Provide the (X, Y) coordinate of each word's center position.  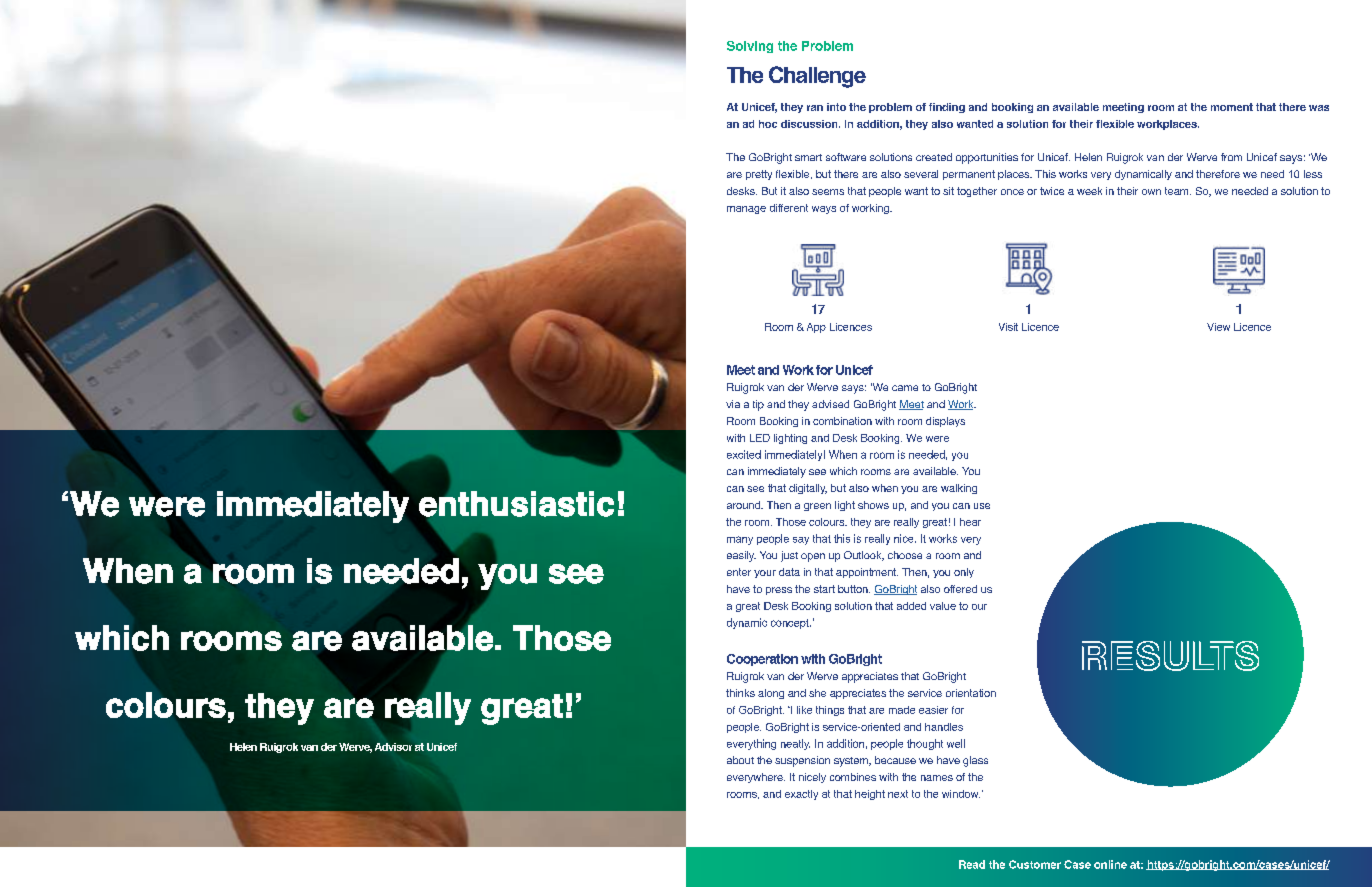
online (1110, 864)
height (870, 795)
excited (744, 454)
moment (1232, 107)
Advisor (393, 747)
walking (959, 489)
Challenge (817, 77)
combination (842, 421)
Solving (750, 47)
